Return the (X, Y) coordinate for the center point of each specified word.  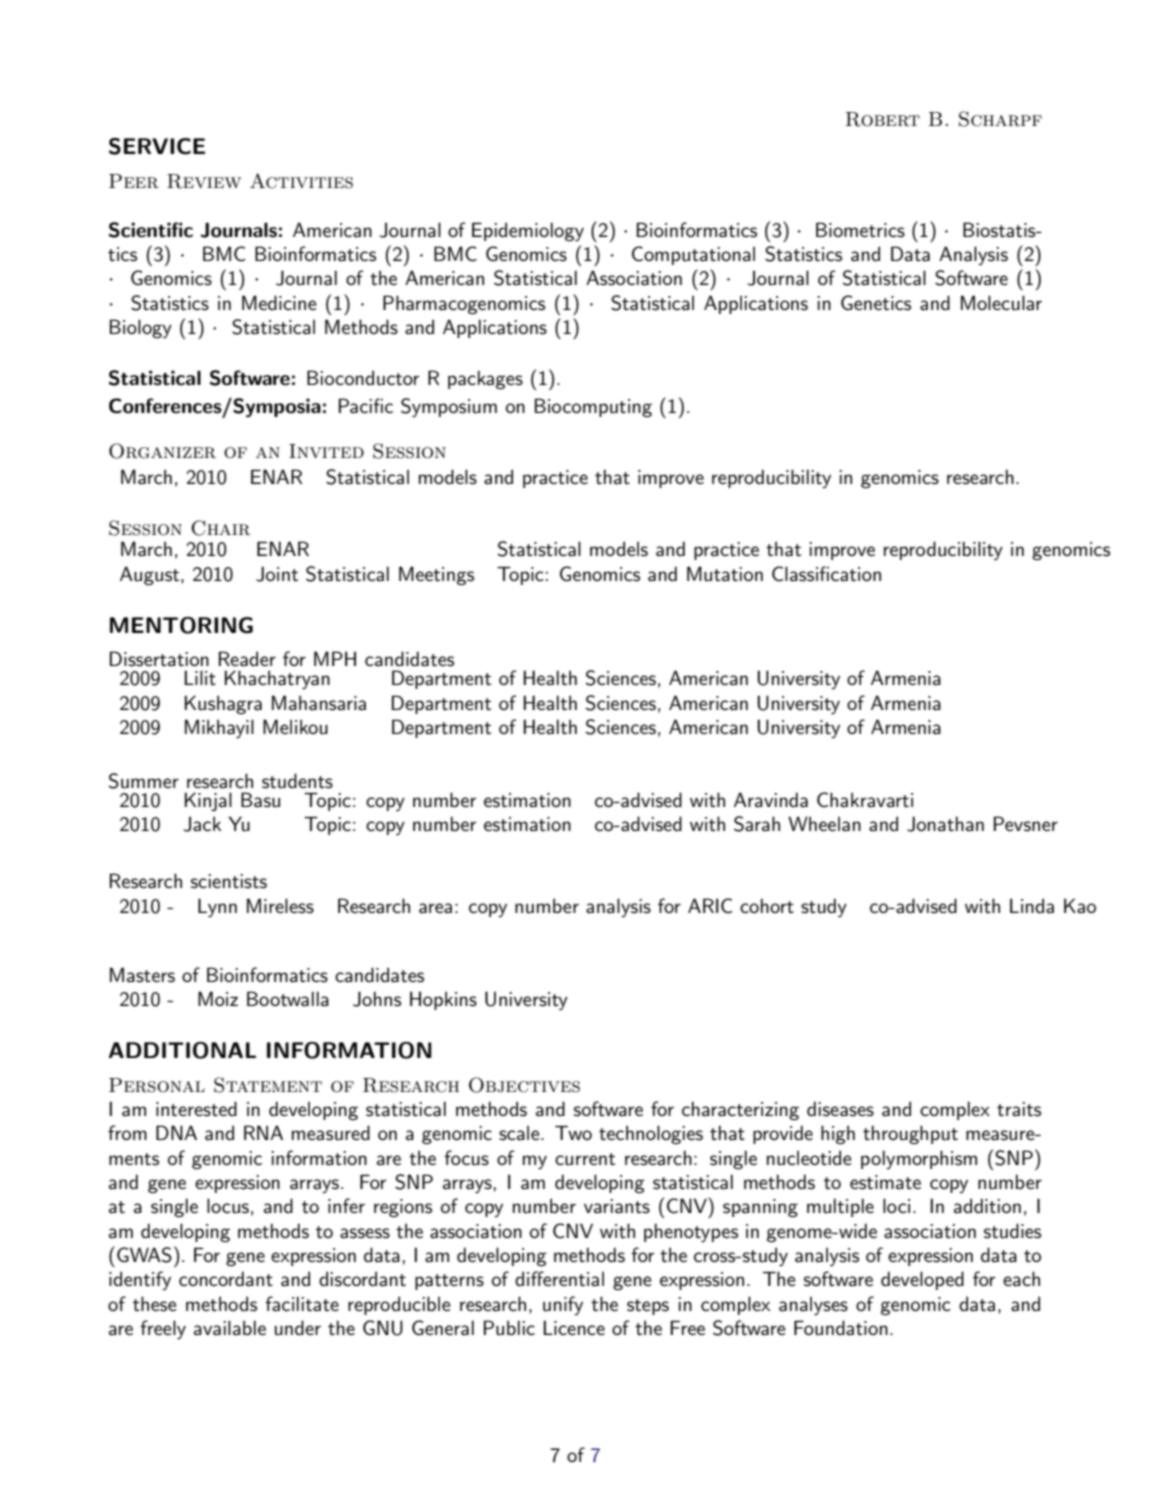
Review (204, 181)
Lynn (217, 907)
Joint (277, 574)
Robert (883, 119)
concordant (226, 1279)
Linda (1032, 906)
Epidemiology (528, 232)
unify (563, 1305)
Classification (826, 574)
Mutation (725, 574)
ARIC (710, 906)
